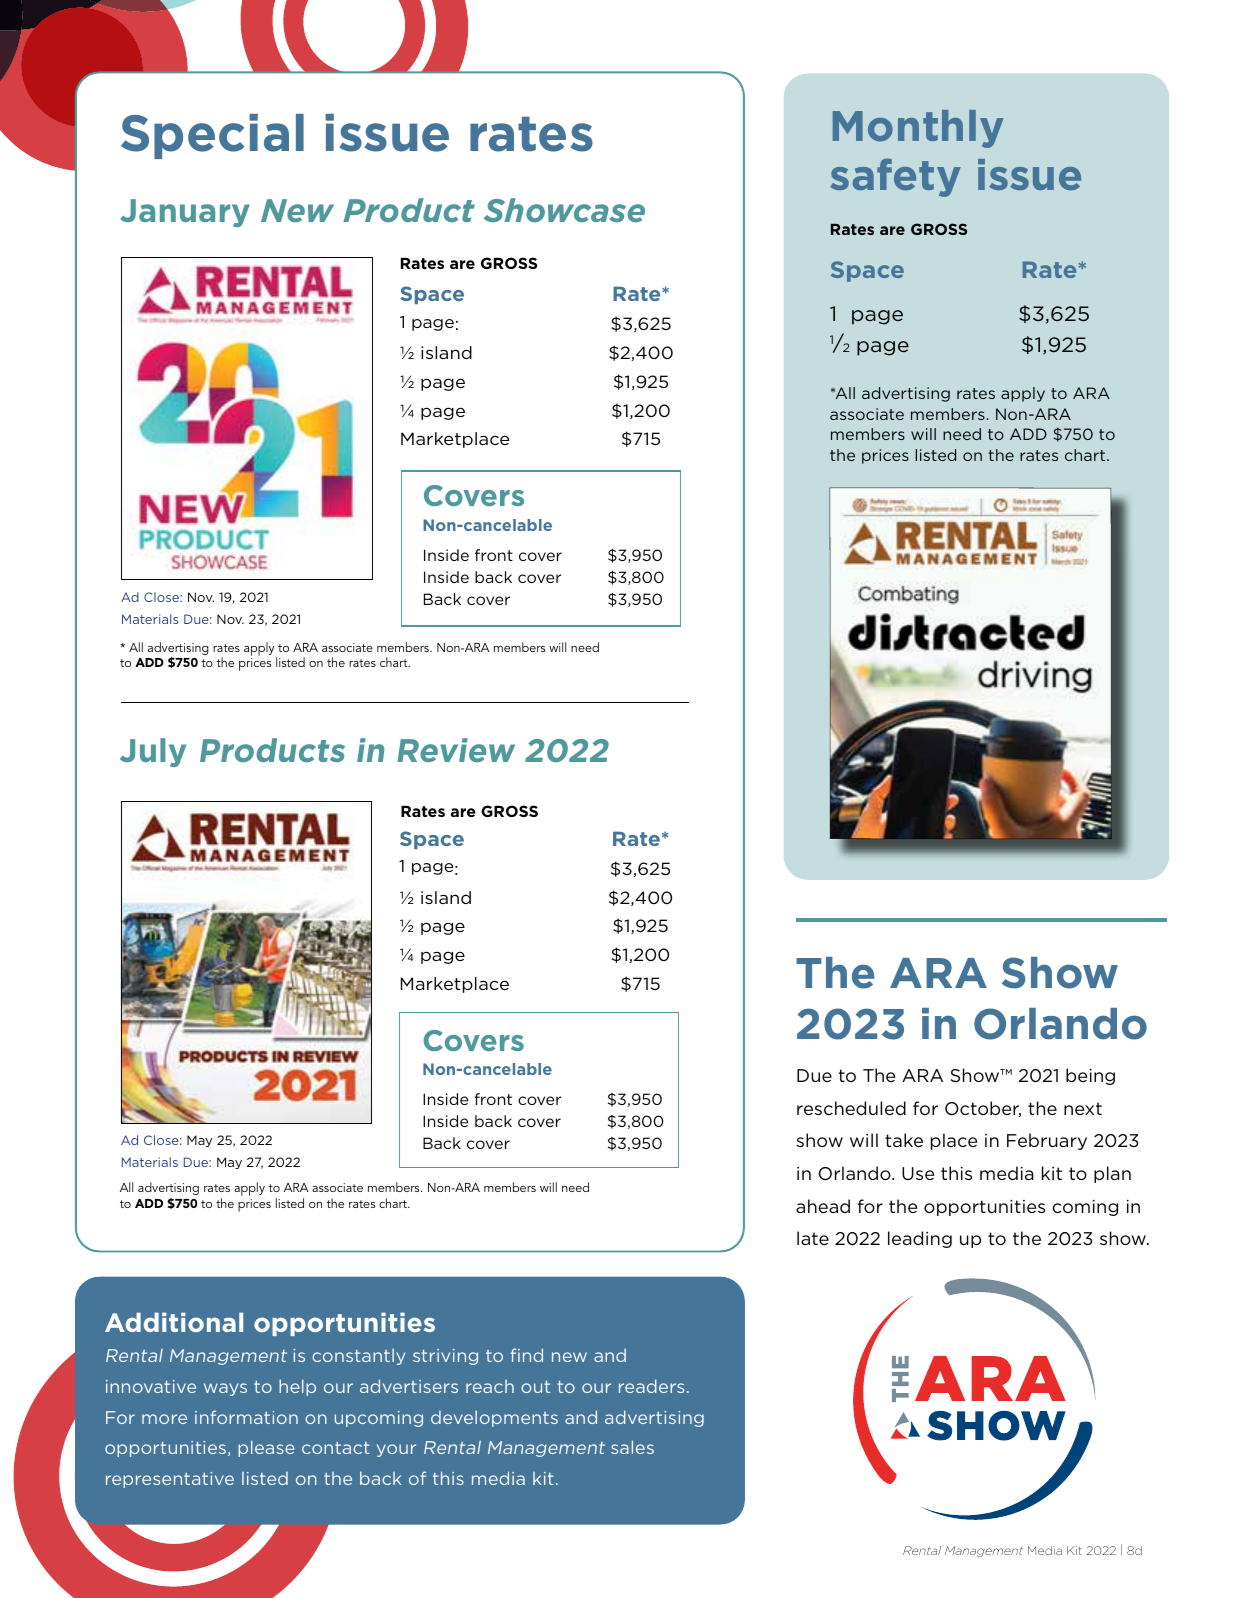 The image size is (1249, 1598). Describe the element at coordinates (266, 1448) in the image. I see `please` at that location.
